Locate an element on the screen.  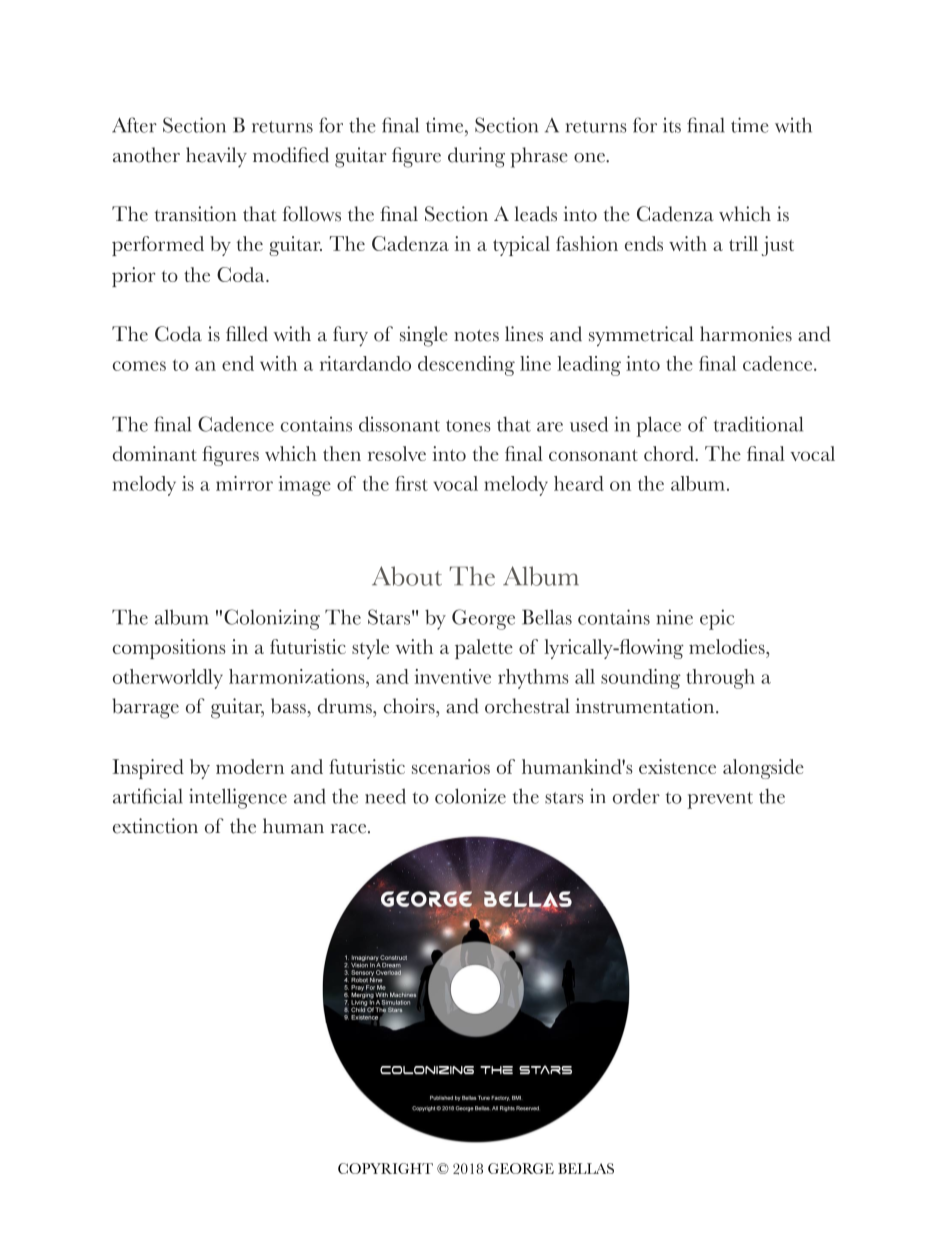
filled is located at coordinates (247, 334).
